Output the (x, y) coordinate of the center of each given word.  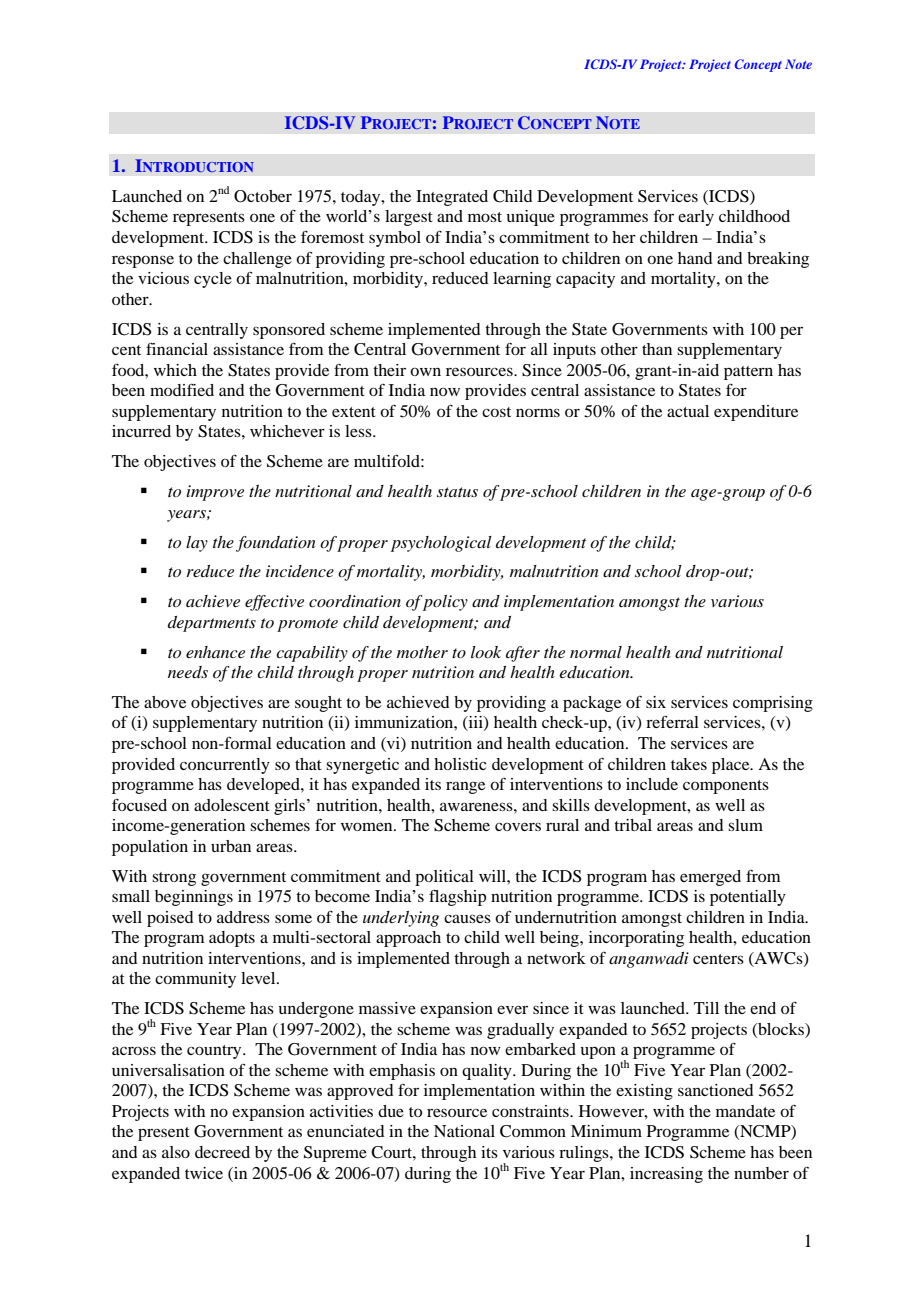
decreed (222, 1152)
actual (688, 411)
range (465, 787)
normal (596, 652)
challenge (257, 260)
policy (445, 603)
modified (182, 390)
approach (408, 939)
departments (212, 624)
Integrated (452, 198)
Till (706, 1008)
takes (689, 764)
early (696, 218)
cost (496, 412)
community (195, 980)
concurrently (225, 766)
